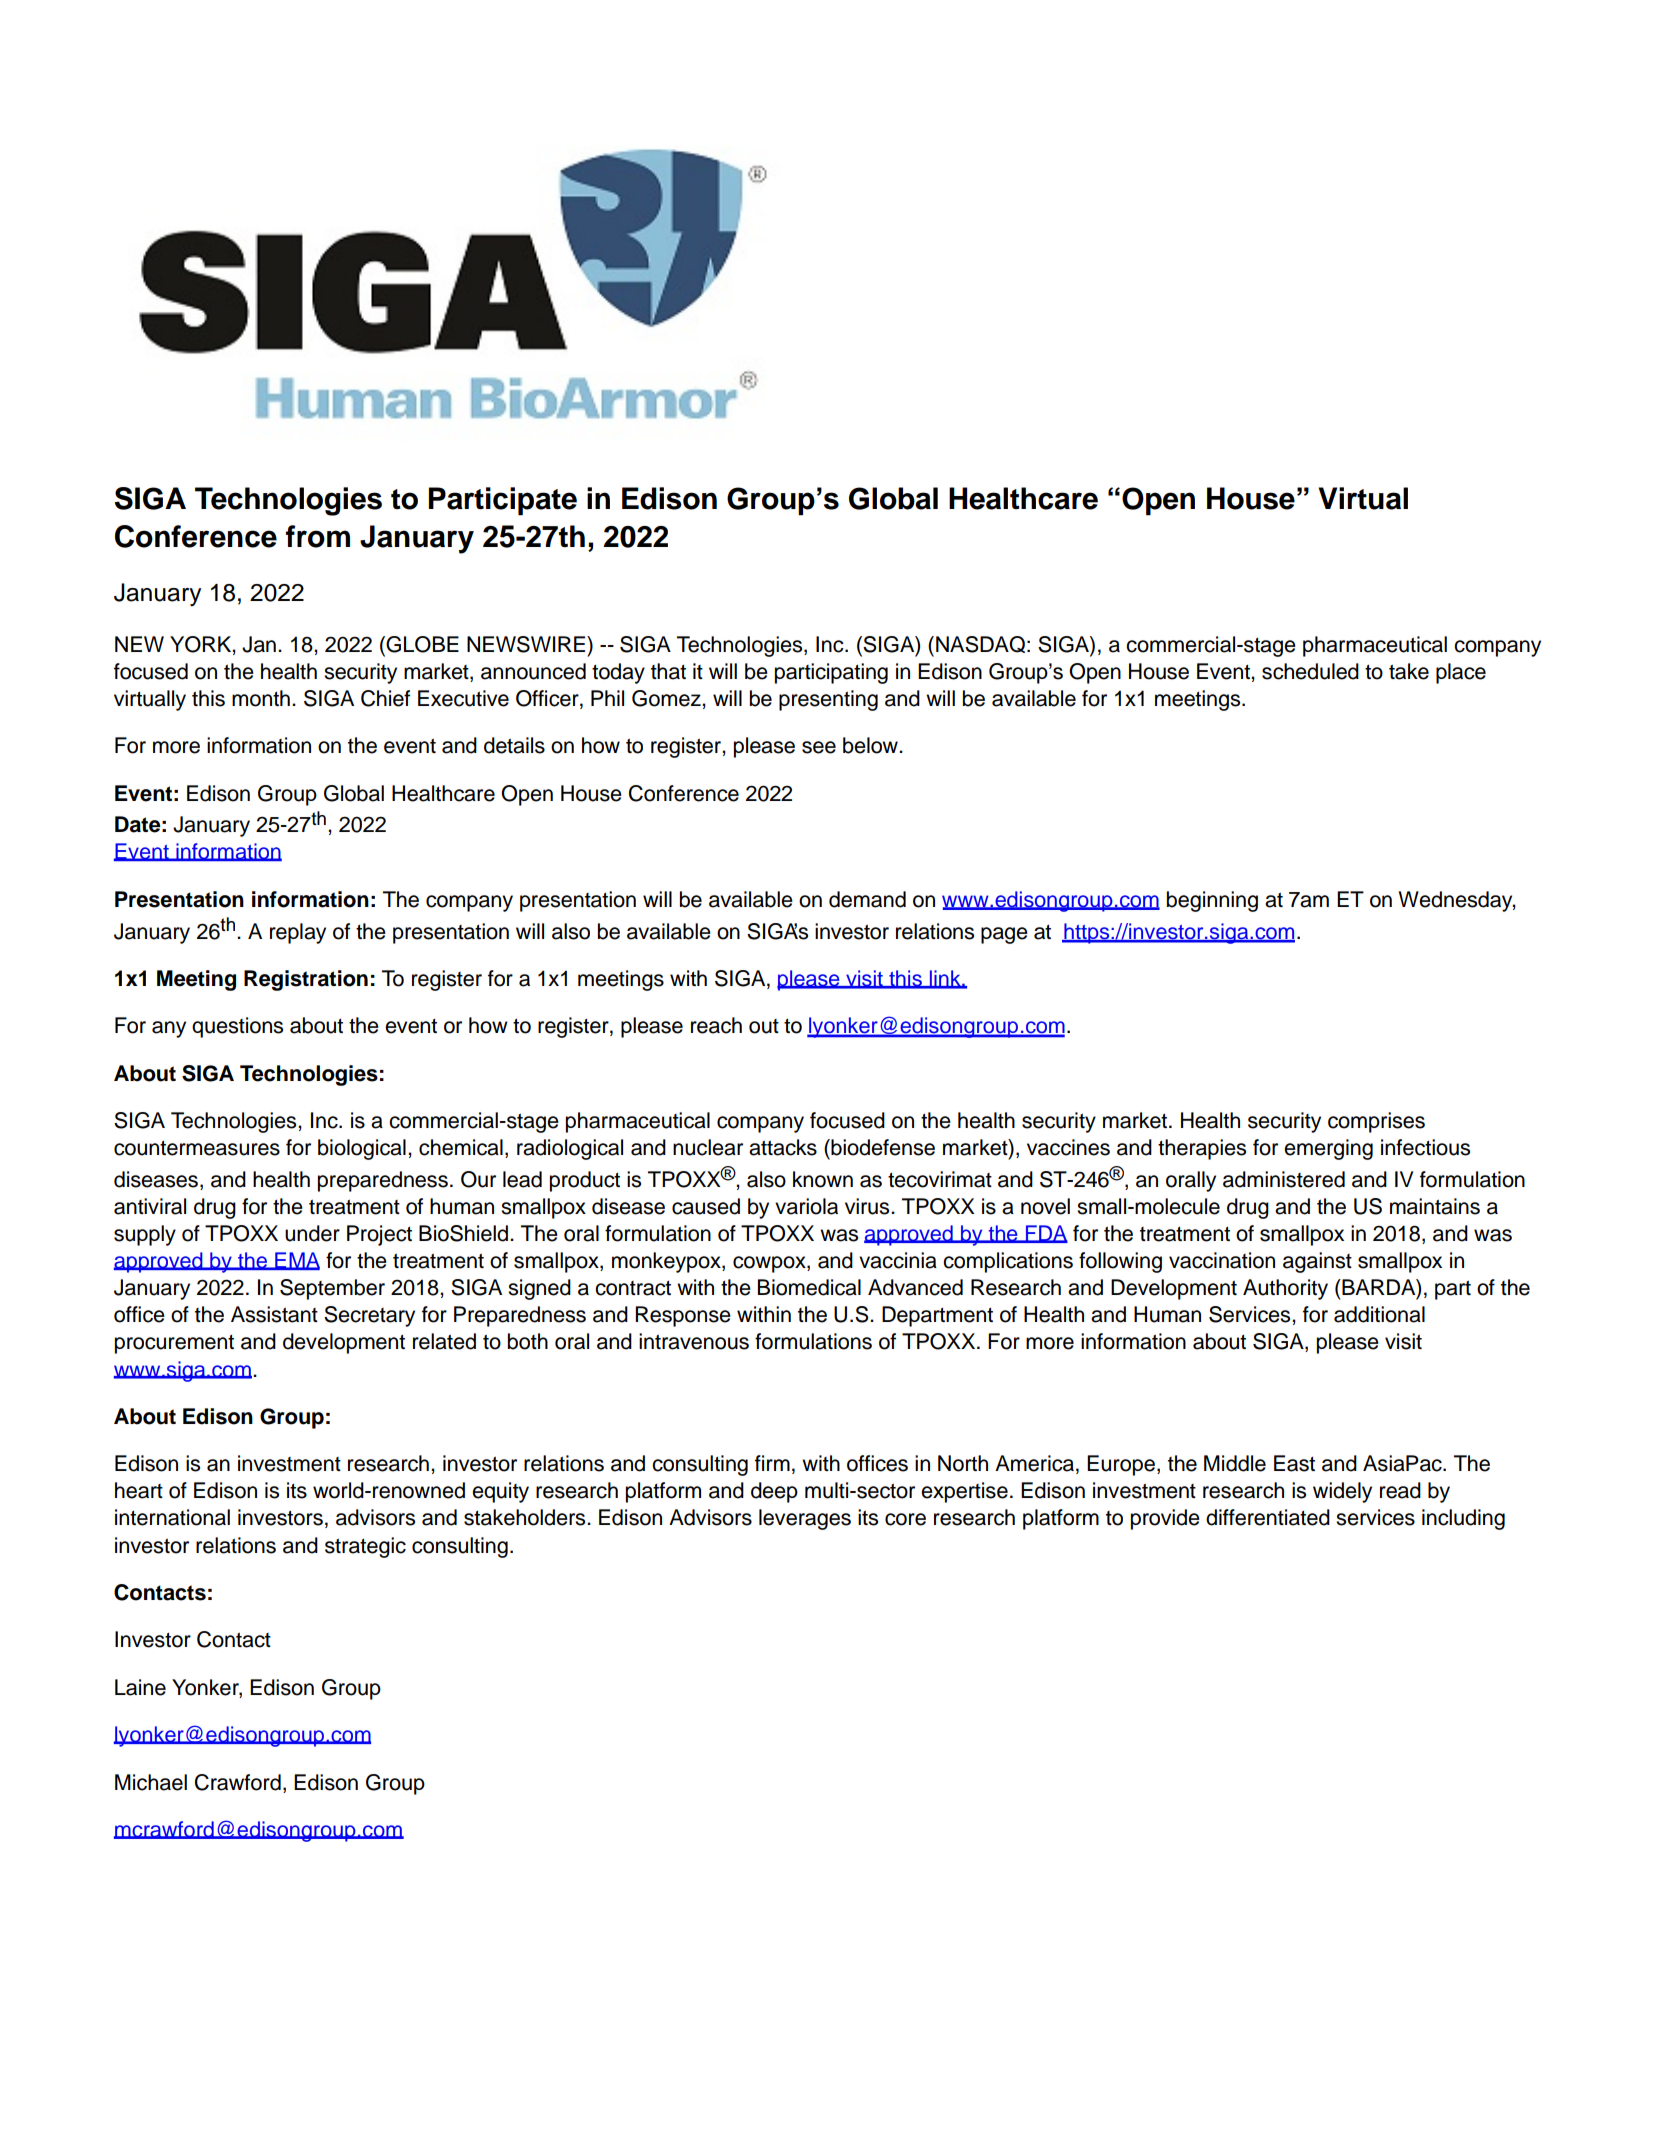  I want to click on demand, so click(867, 899).
